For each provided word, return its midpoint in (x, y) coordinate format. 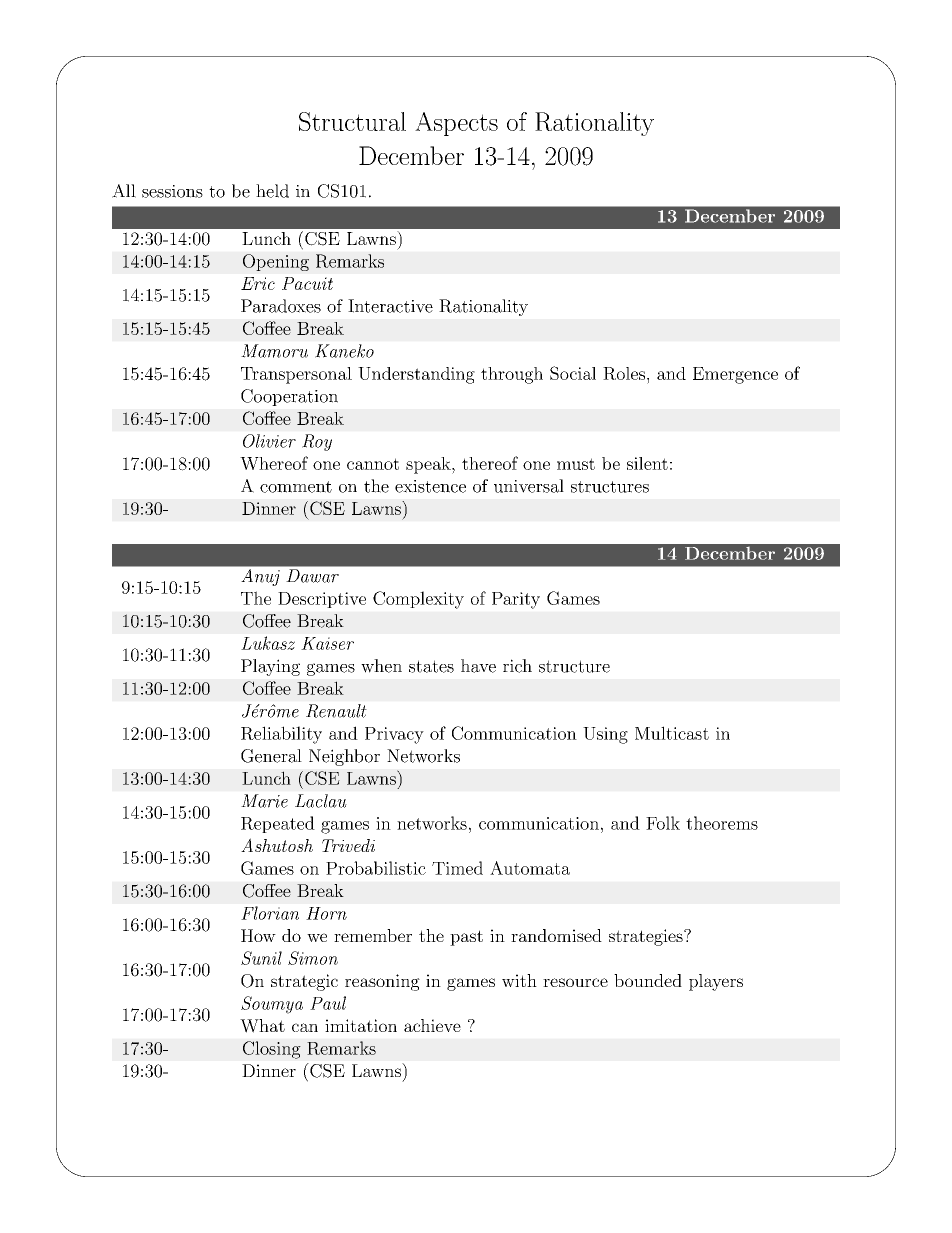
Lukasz (268, 643)
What (262, 1026)
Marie (264, 801)
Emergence (735, 375)
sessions (172, 191)
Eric (258, 283)
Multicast (672, 733)
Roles (624, 373)
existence (430, 486)
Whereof (274, 463)
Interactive (390, 306)
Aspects (456, 124)
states (431, 666)
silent (647, 463)
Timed (457, 868)
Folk (663, 823)
